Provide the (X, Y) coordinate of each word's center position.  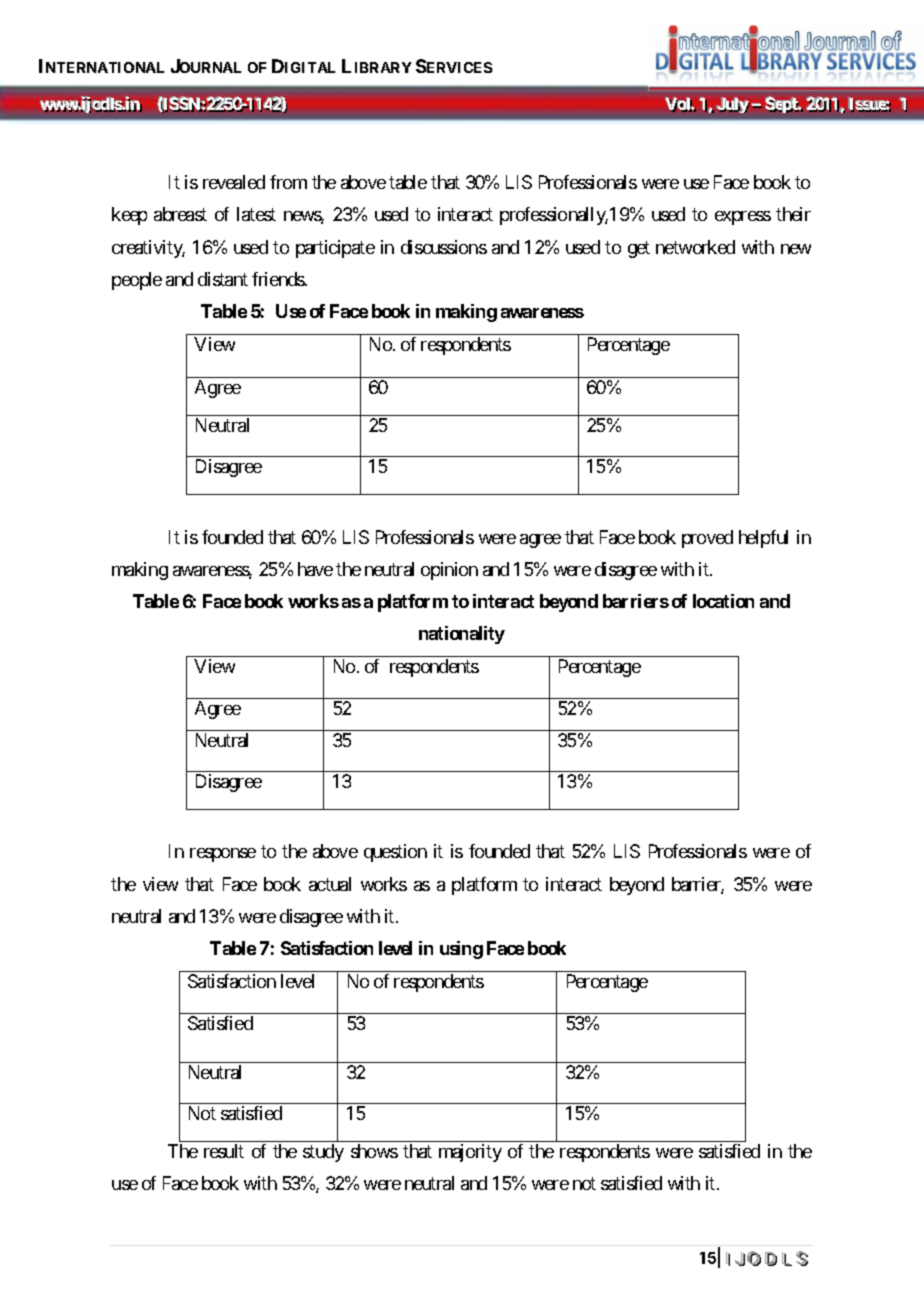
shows (374, 1151)
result (224, 1151)
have (315, 569)
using (461, 950)
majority (470, 1153)
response (223, 855)
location (723, 601)
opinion (449, 571)
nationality (462, 635)
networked (695, 247)
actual (330, 884)
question (395, 853)
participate (335, 249)
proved (707, 539)
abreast (180, 214)
